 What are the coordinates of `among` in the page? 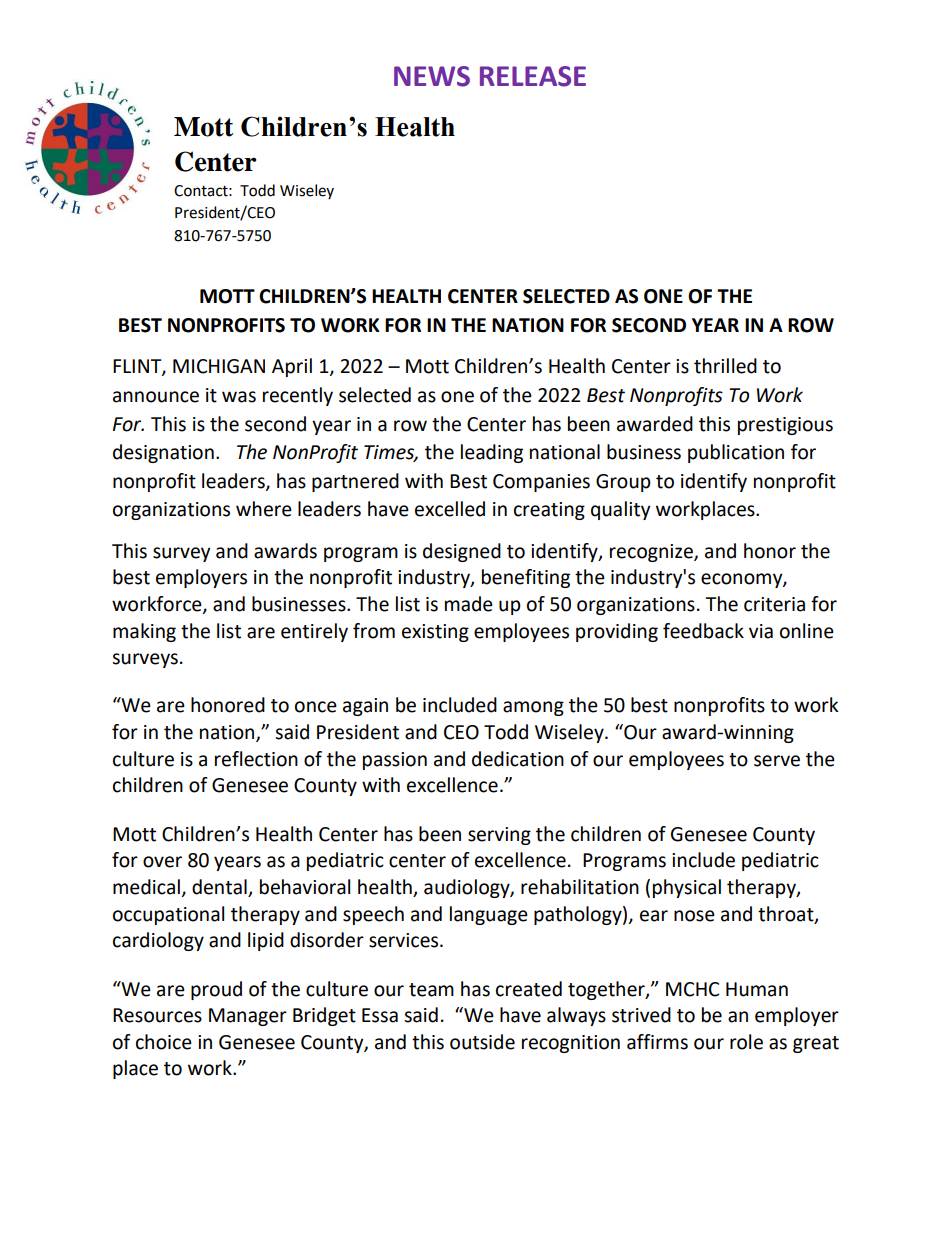 It's located at (533, 708).
